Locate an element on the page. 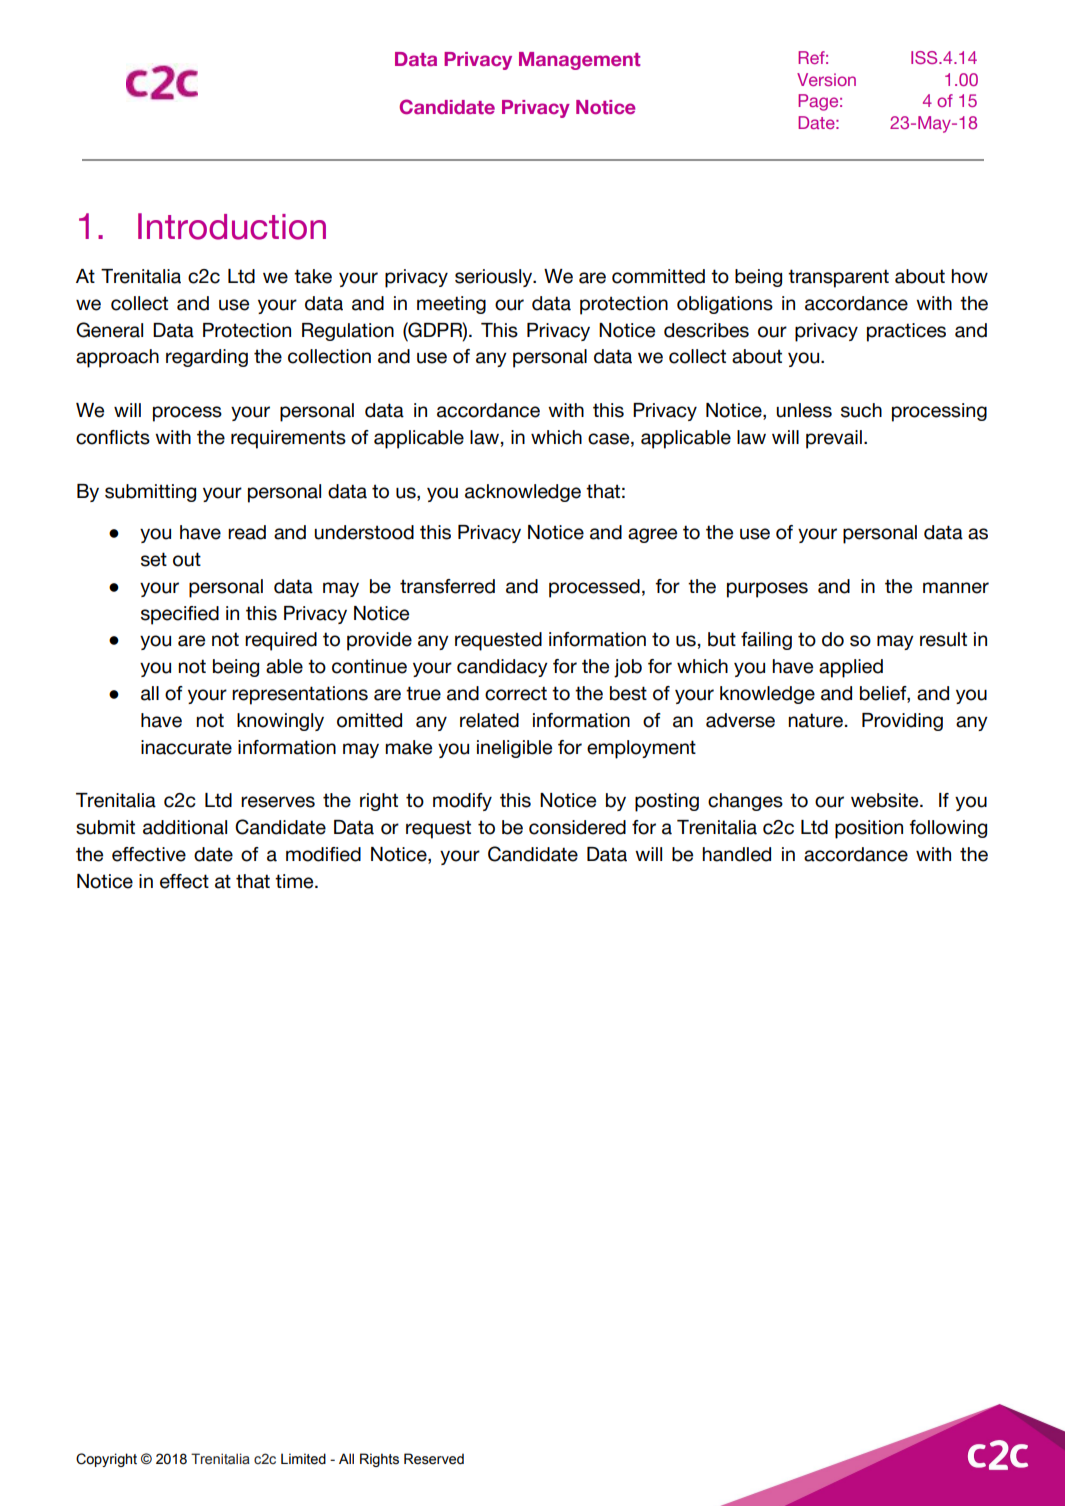 This image has height=1506, width=1065. Version is located at coordinates (826, 79).
